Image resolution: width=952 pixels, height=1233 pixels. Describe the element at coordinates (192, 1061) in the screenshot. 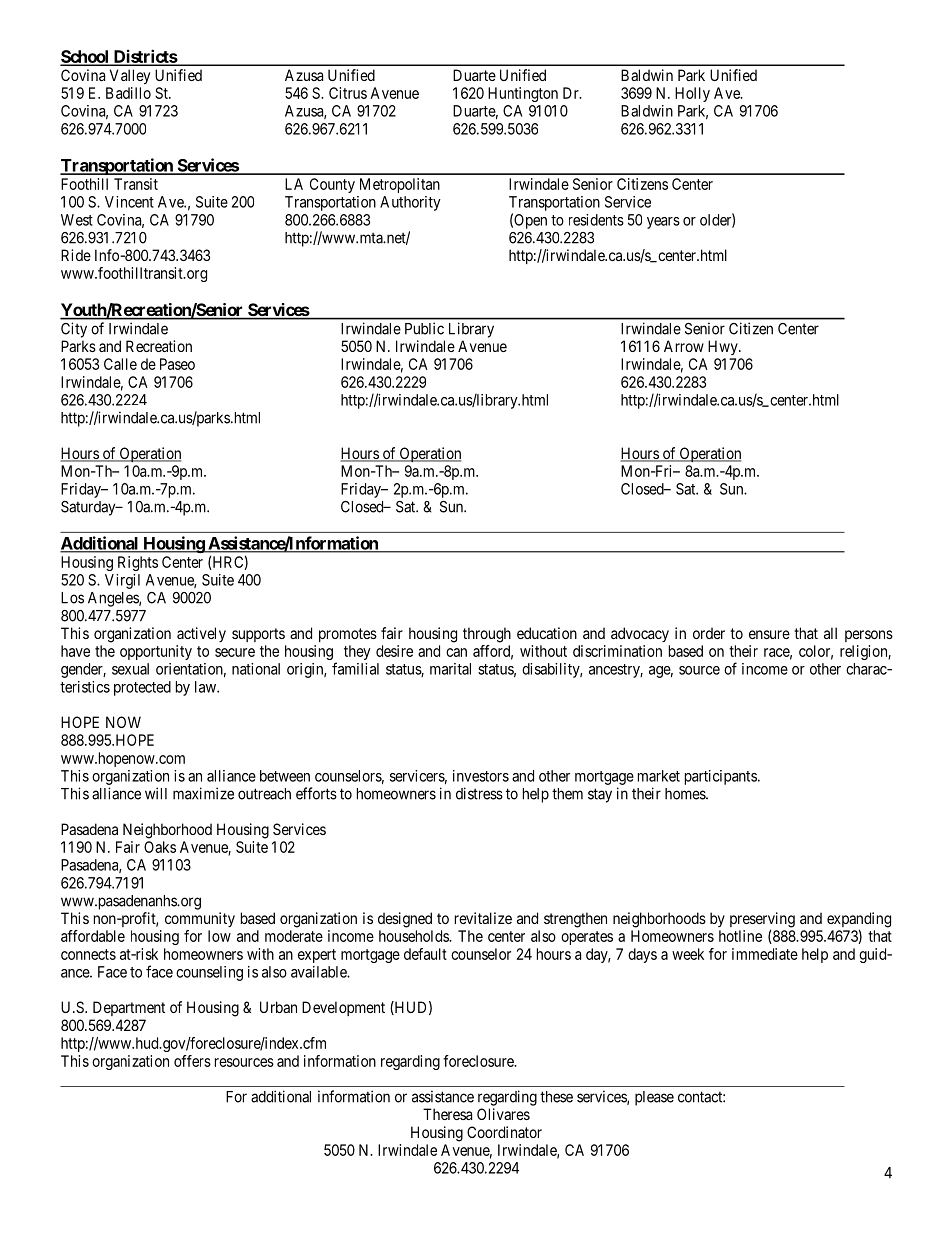

I see `offers` at that location.
